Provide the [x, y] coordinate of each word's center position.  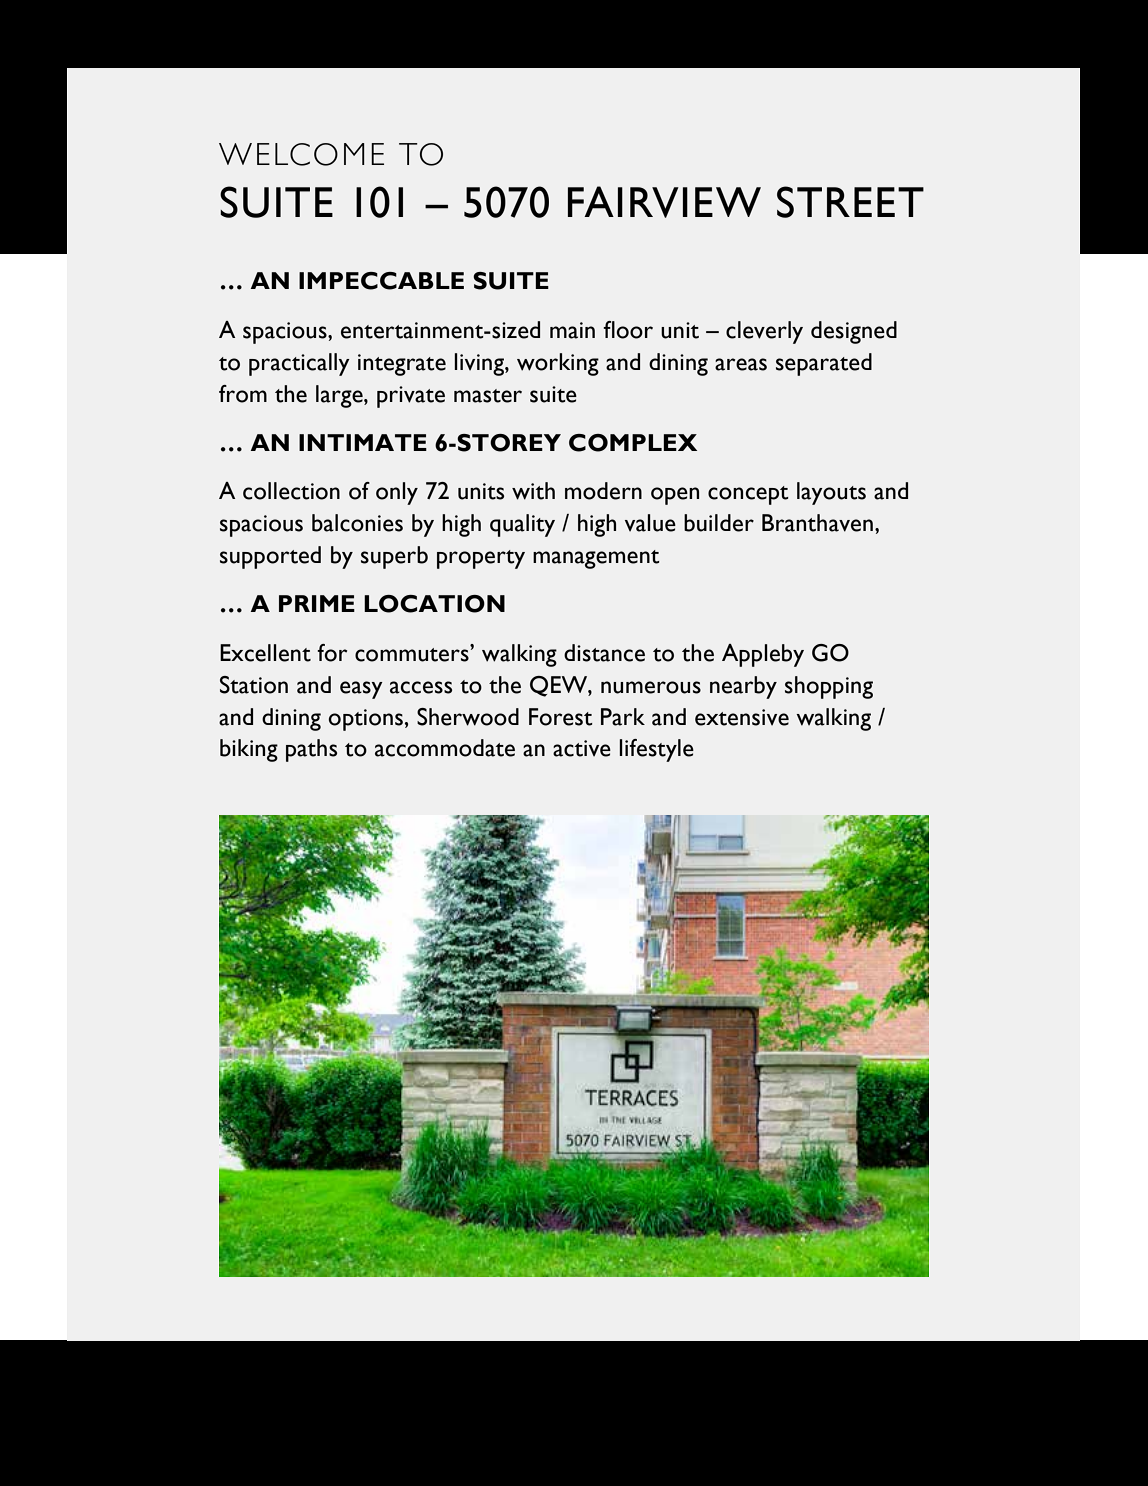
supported [270, 557]
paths [311, 750]
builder [719, 523]
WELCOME [301, 154]
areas [741, 364]
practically [299, 364]
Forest [561, 717]
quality [522, 525]
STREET [850, 202]
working [558, 364]
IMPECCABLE [381, 281]
